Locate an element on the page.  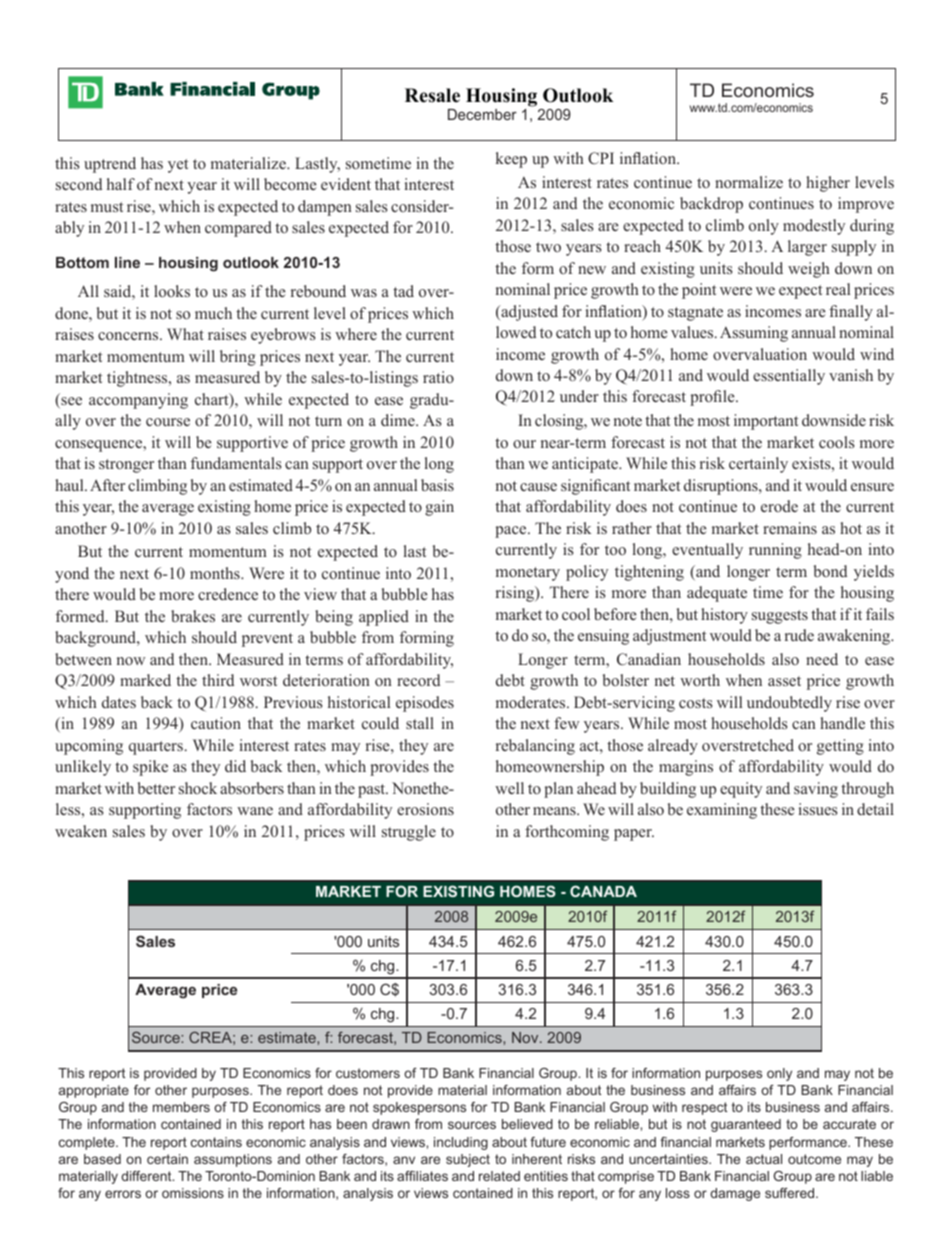
record is located at coordinates (418, 680).
